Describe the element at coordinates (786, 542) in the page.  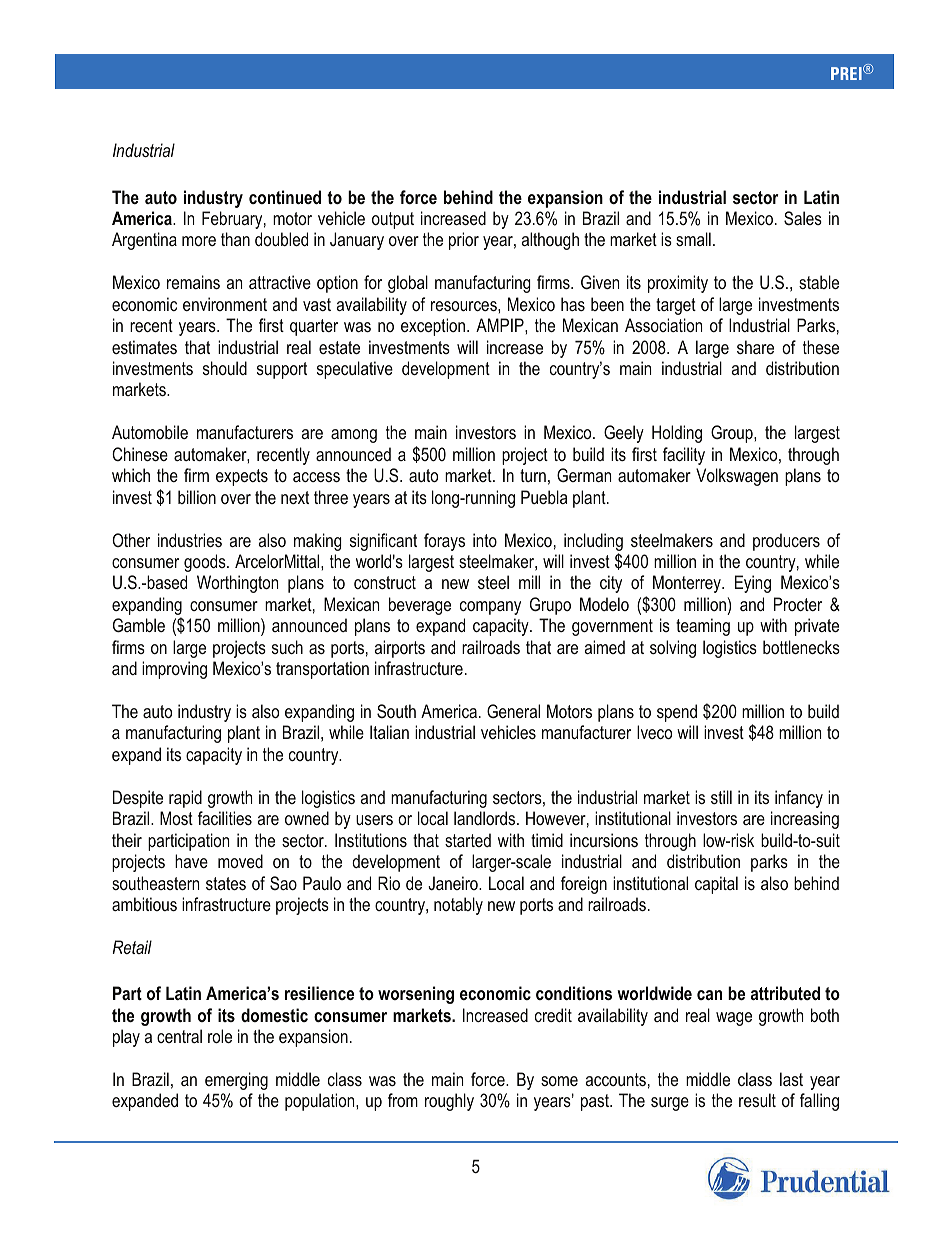
I see `producers` at that location.
